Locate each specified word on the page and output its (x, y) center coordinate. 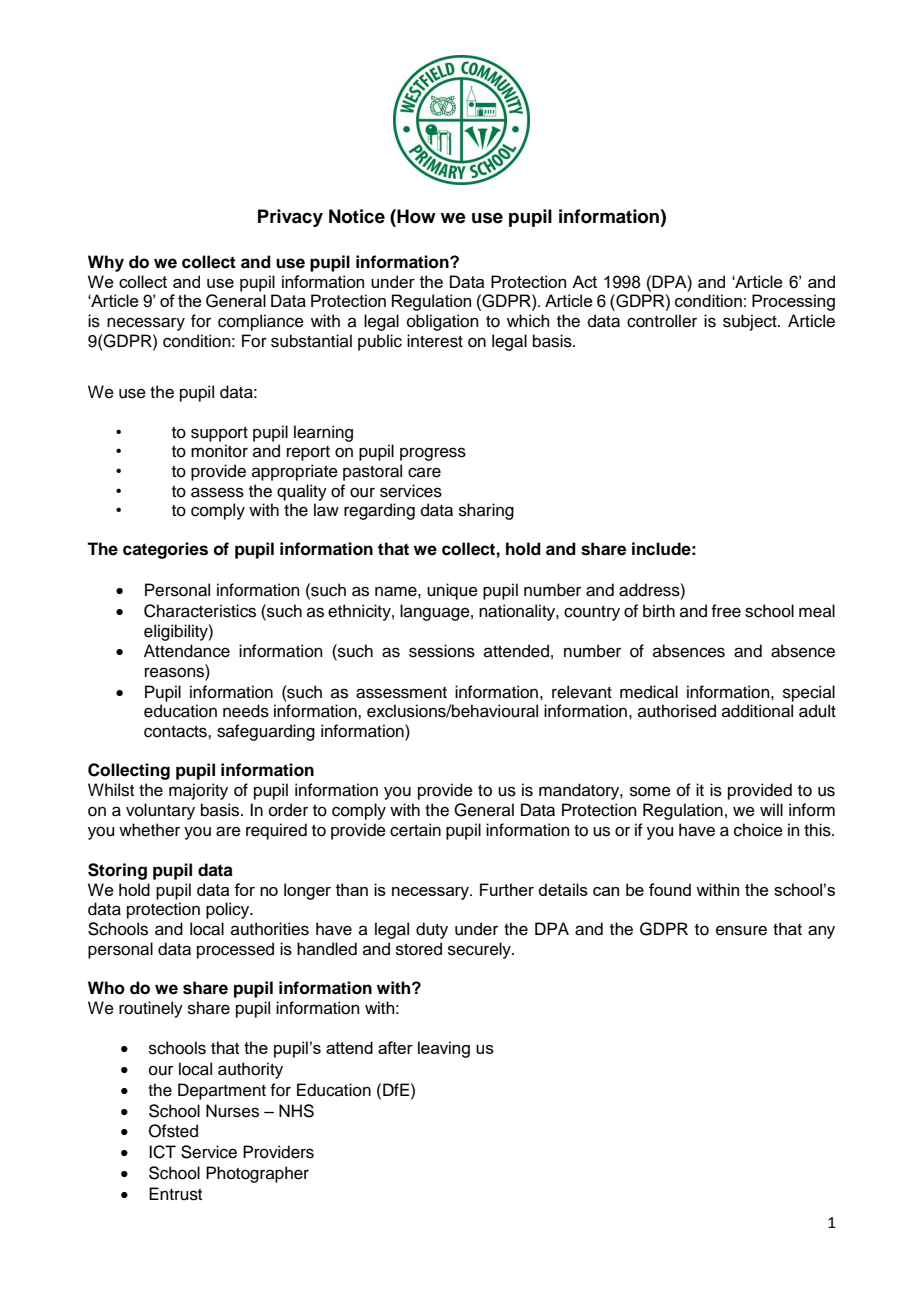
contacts (176, 732)
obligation (443, 322)
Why (106, 263)
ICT (162, 1152)
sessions (442, 651)
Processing (793, 302)
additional (757, 711)
